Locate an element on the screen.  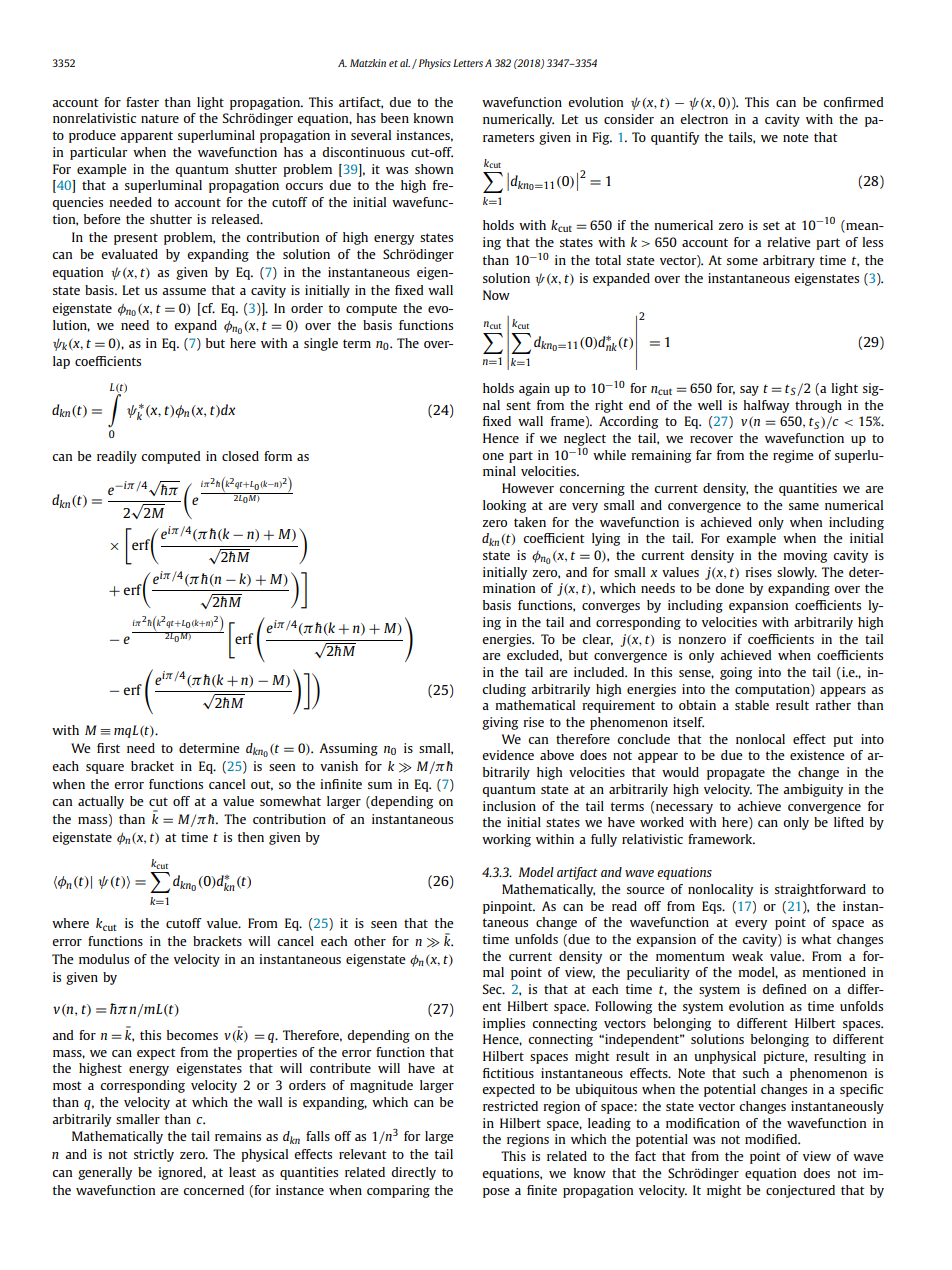
faster is located at coordinates (142, 102).
